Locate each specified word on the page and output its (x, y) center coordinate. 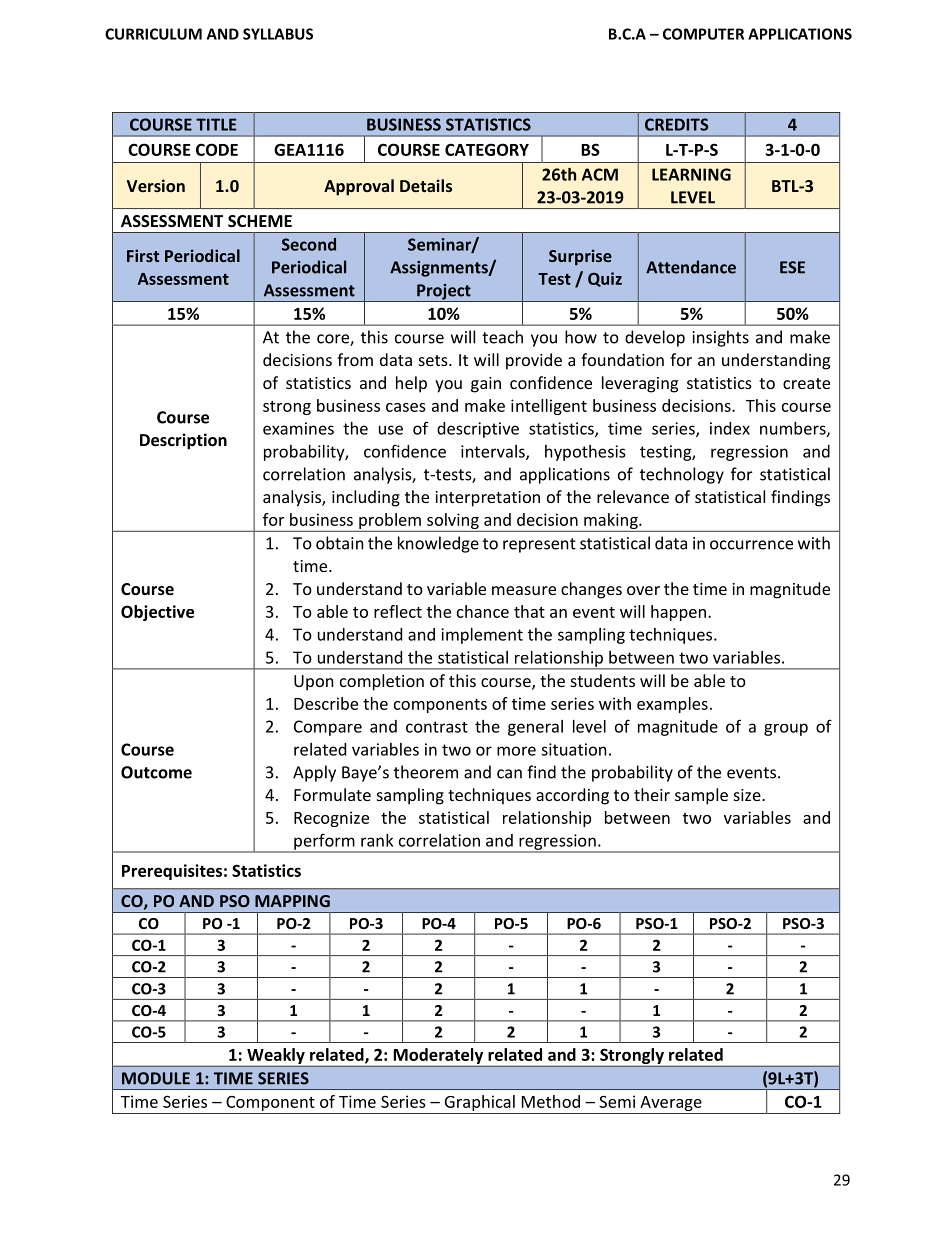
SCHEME (260, 221)
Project (444, 293)
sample (701, 796)
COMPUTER (703, 34)
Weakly (276, 1056)
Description (183, 441)
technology (682, 475)
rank (377, 840)
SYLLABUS (278, 34)
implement (482, 636)
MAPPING (292, 901)
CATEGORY (487, 149)
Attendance (691, 267)
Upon (314, 683)
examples (672, 705)
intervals (494, 452)
